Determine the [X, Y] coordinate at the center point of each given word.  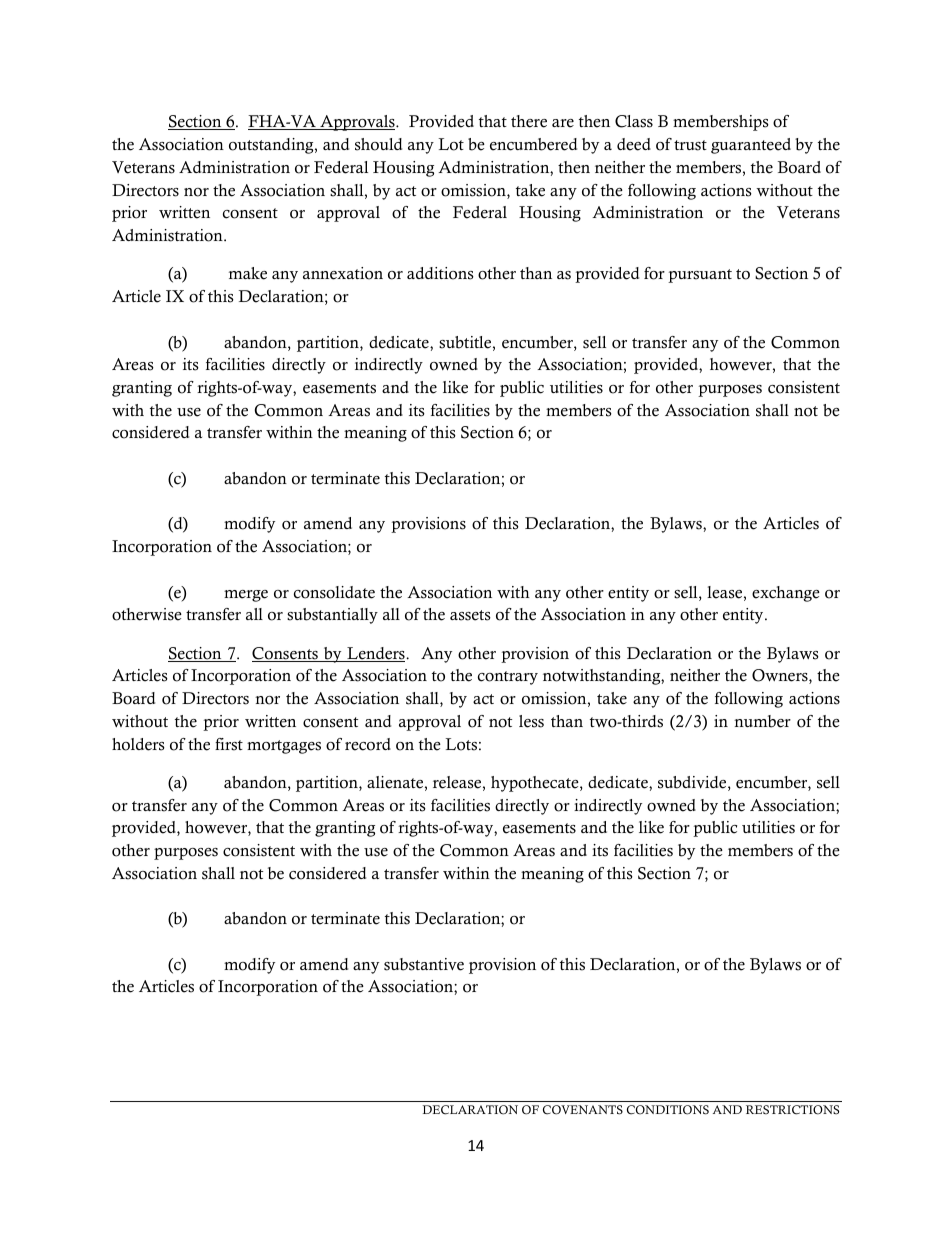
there [529, 121]
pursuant [700, 276]
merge [246, 596]
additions [440, 273]
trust [690, 145]
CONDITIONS [668, 1110]
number [762, 721]
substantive [424, 964]
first [229, 744]
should [378, 144]
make [248, 273]
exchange [786, 594]
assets [470, 615]
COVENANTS [583, 1110]
